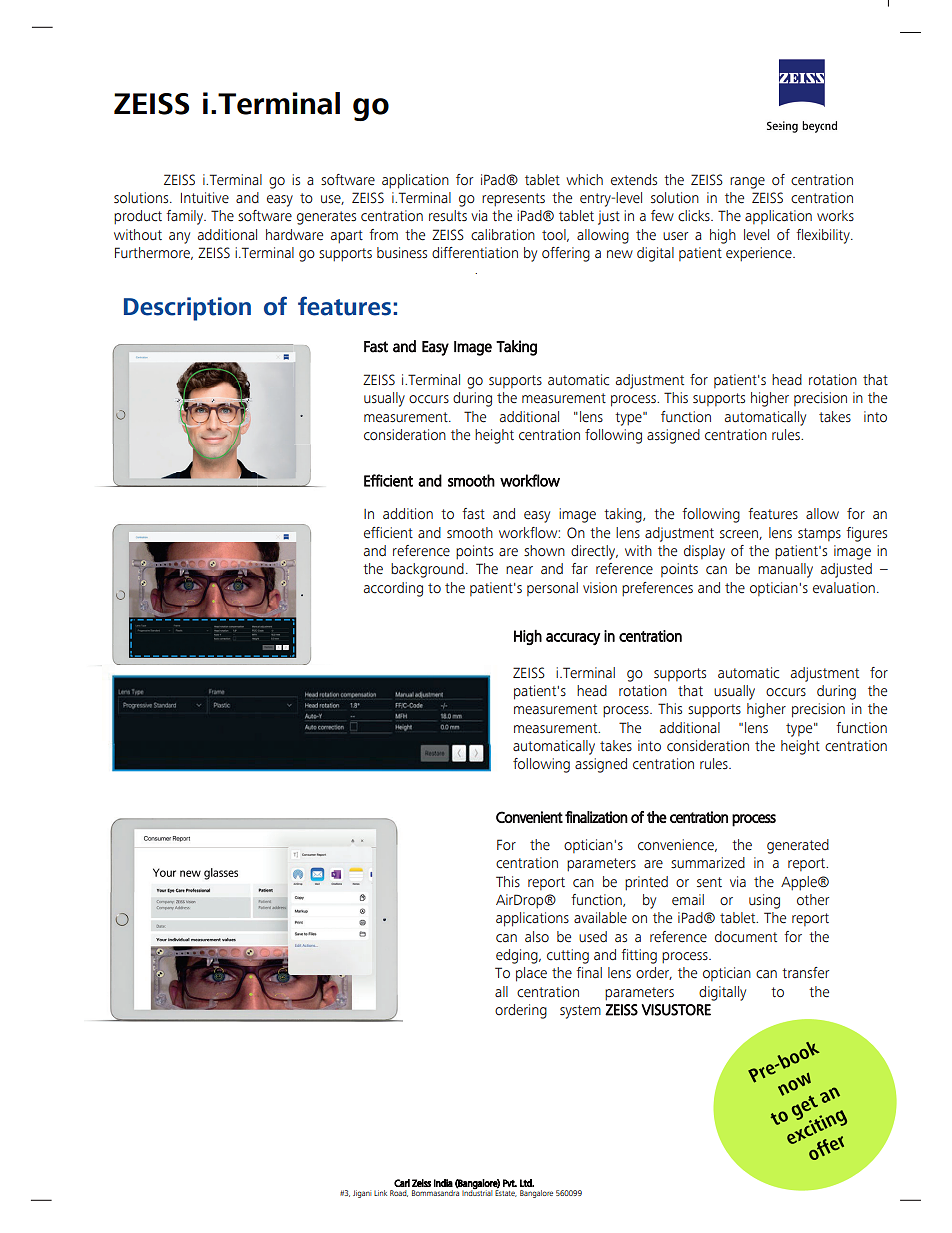  I want to click on shown, so click(544, 551).
